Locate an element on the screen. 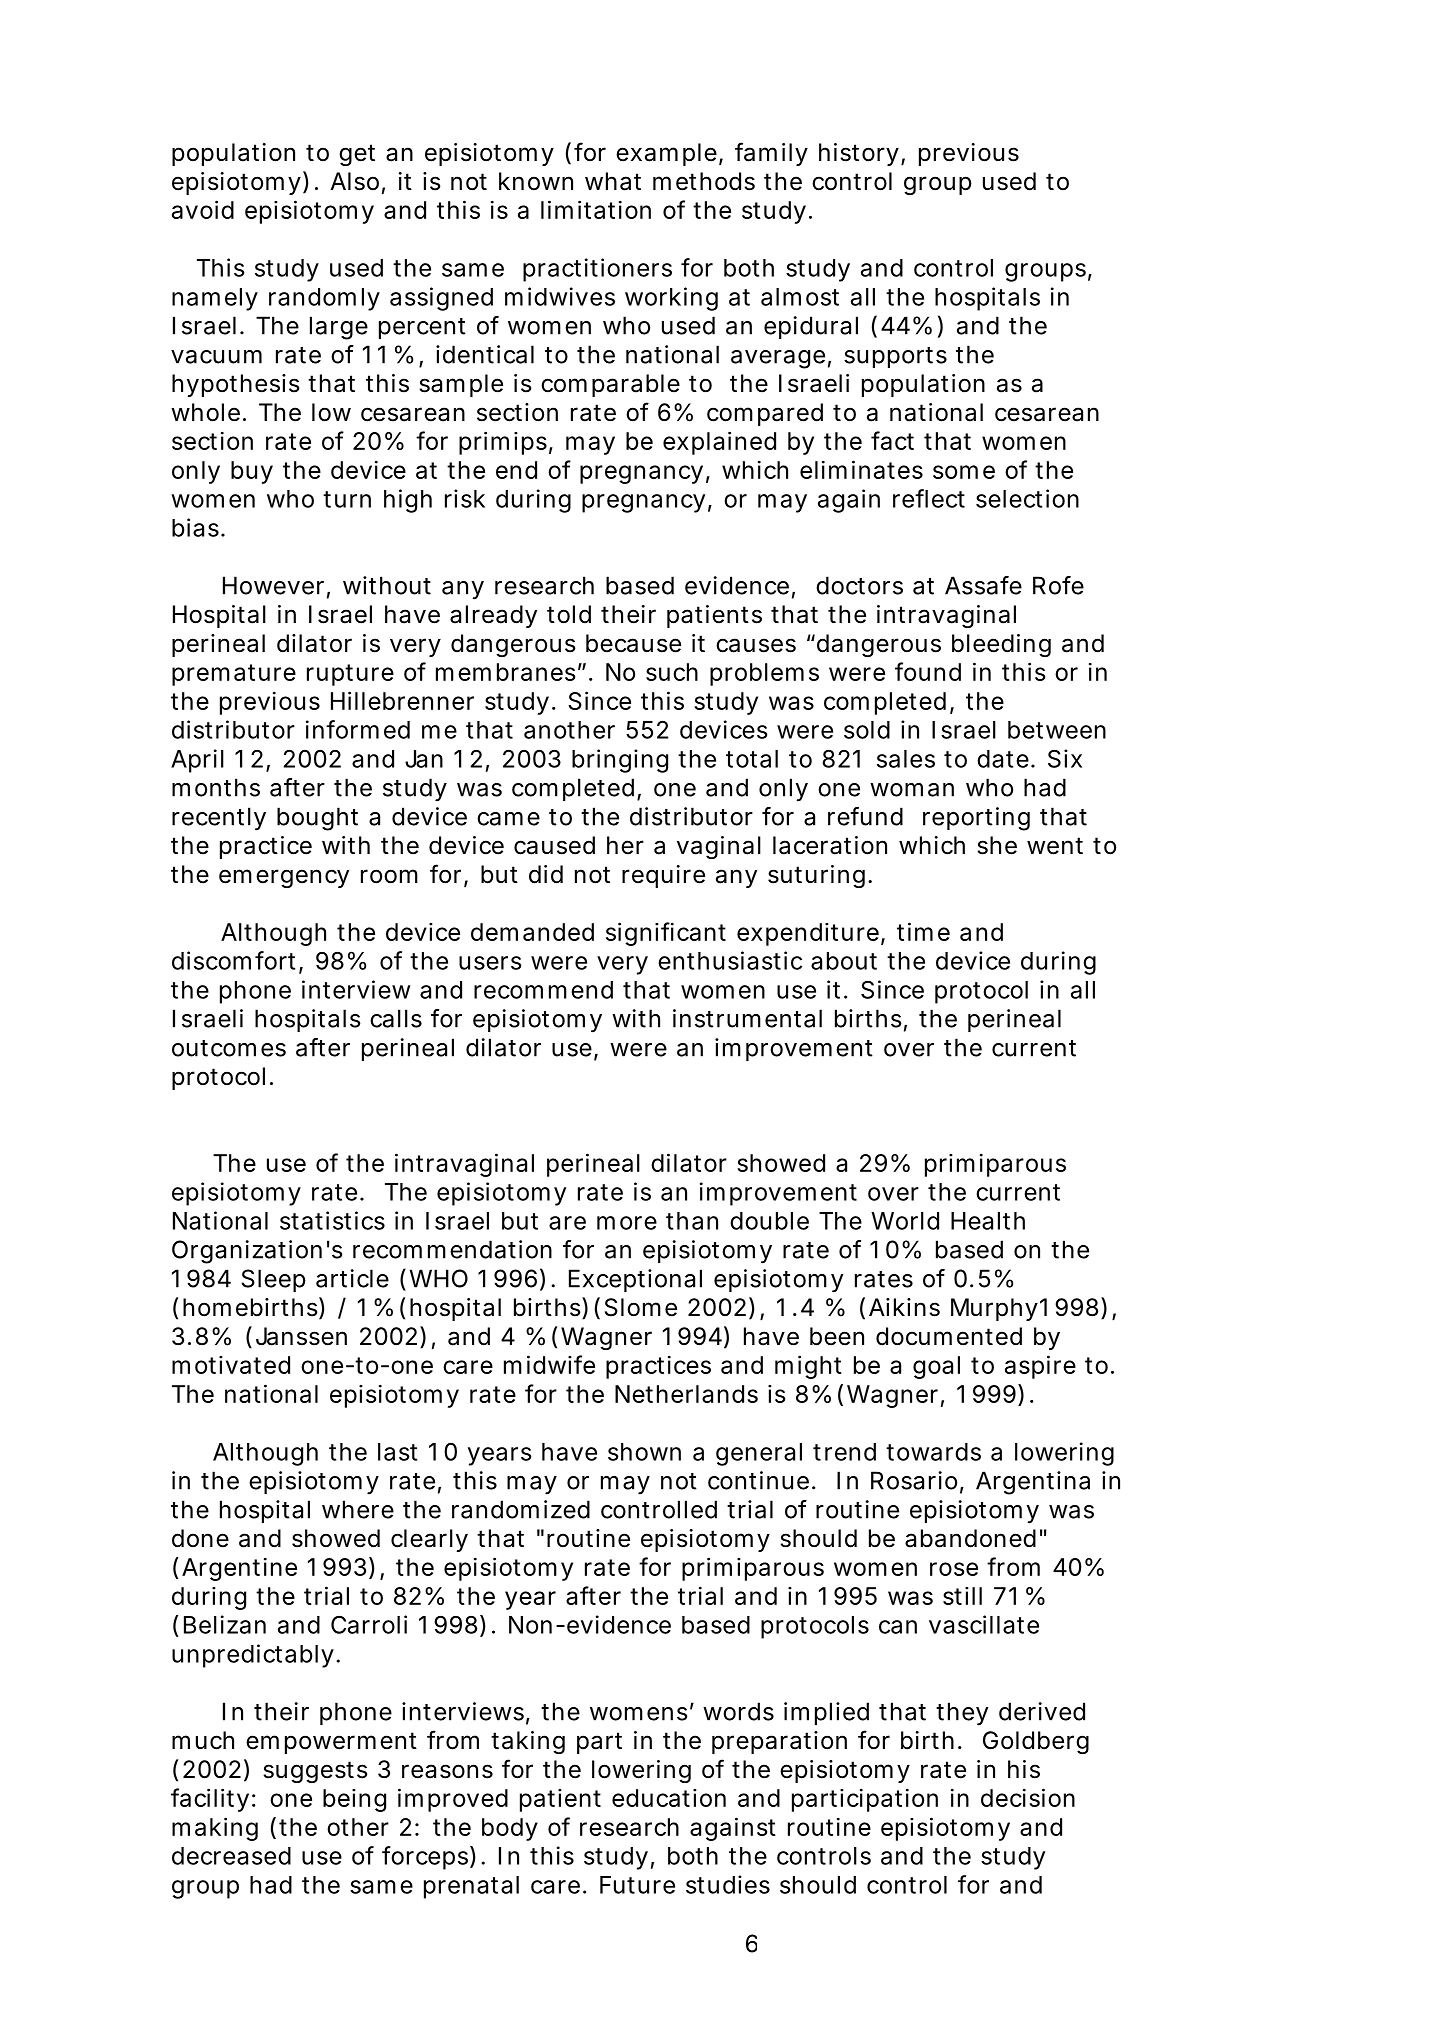 The width and height of the screenshot is (1432, 2026). decision is located at coordinates (1028, 1797).
